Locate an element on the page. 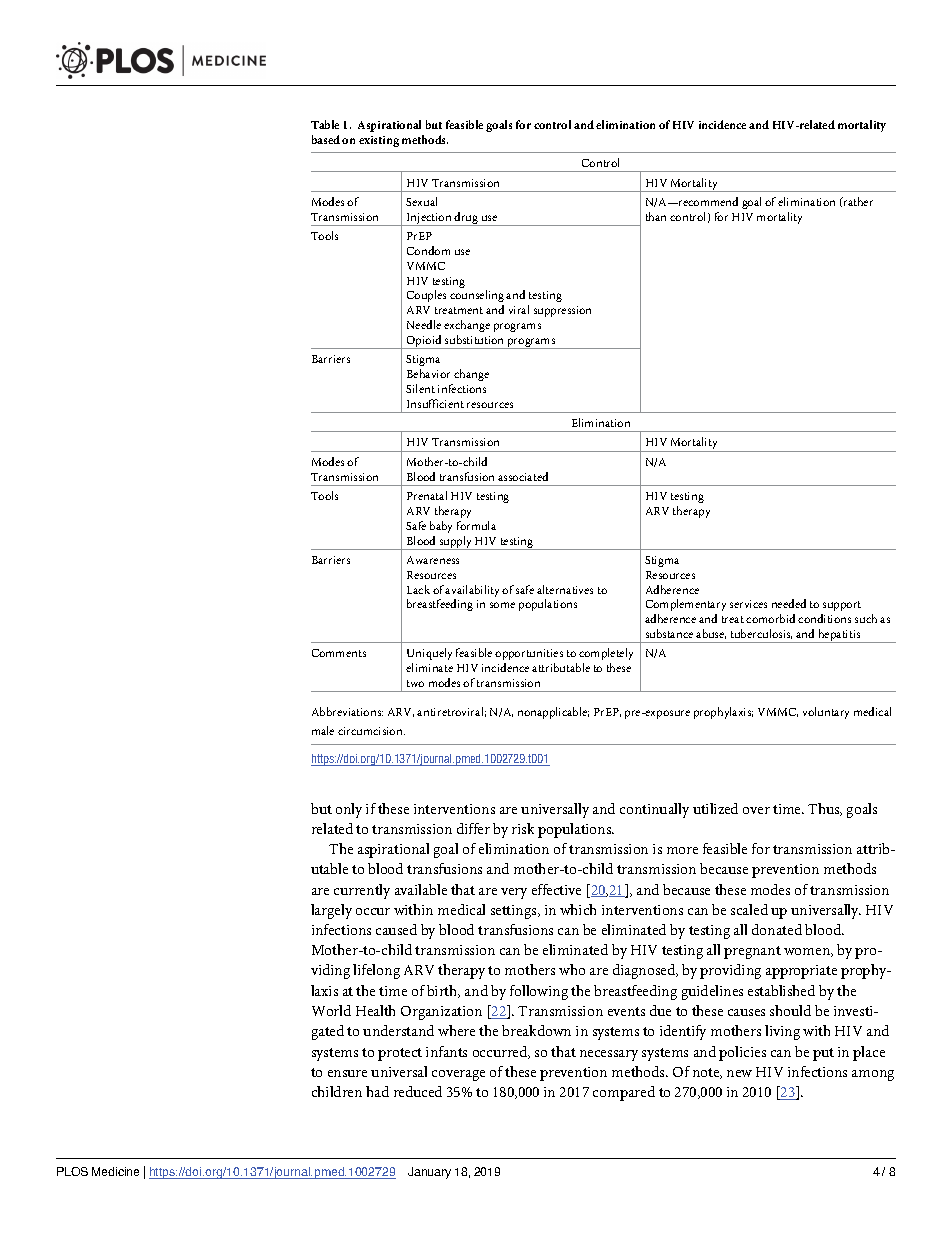  based is located at coordinates (326, 139).
